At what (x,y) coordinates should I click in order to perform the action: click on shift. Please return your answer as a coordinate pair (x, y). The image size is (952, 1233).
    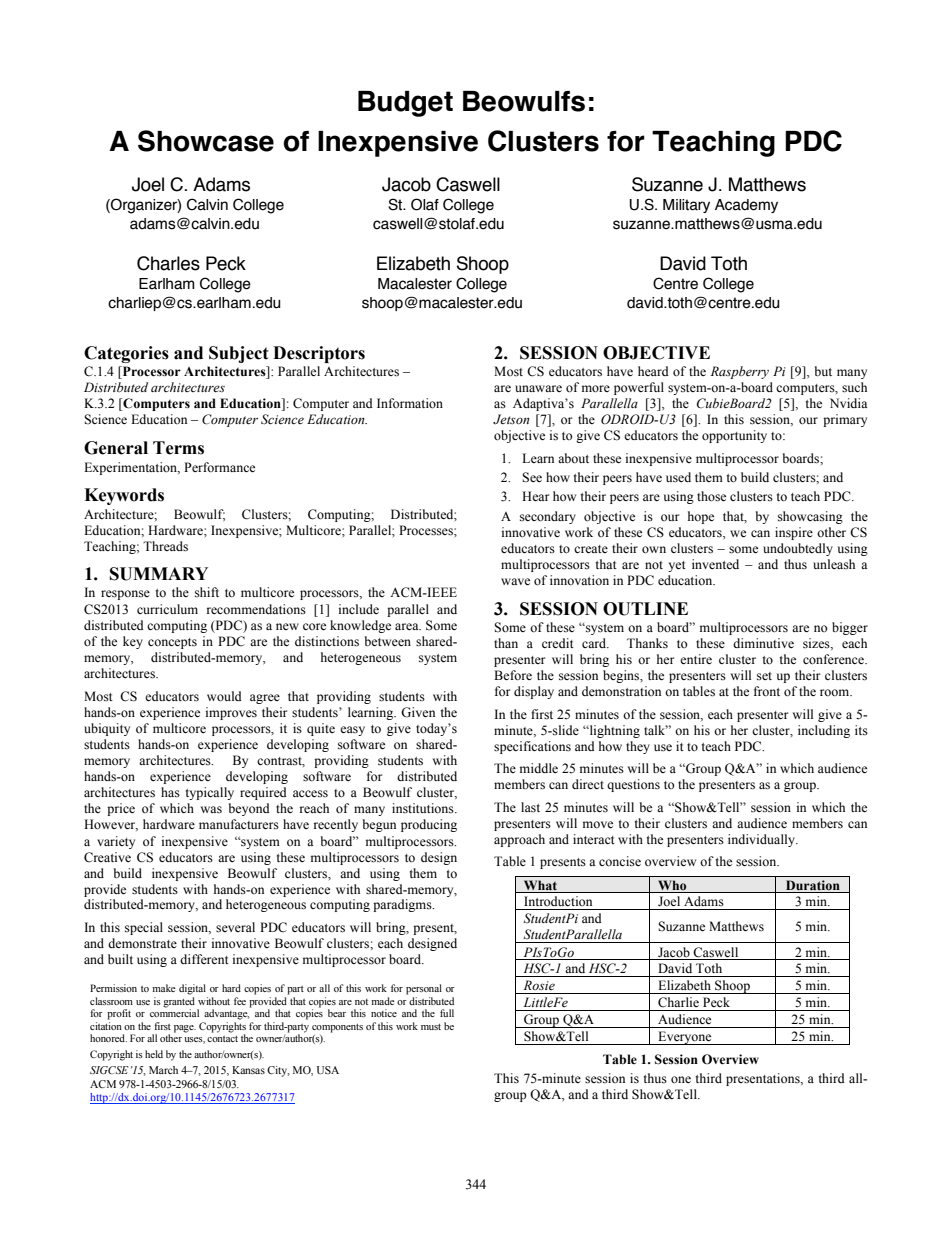
    Looking at the image, I should click on (207, 592).
